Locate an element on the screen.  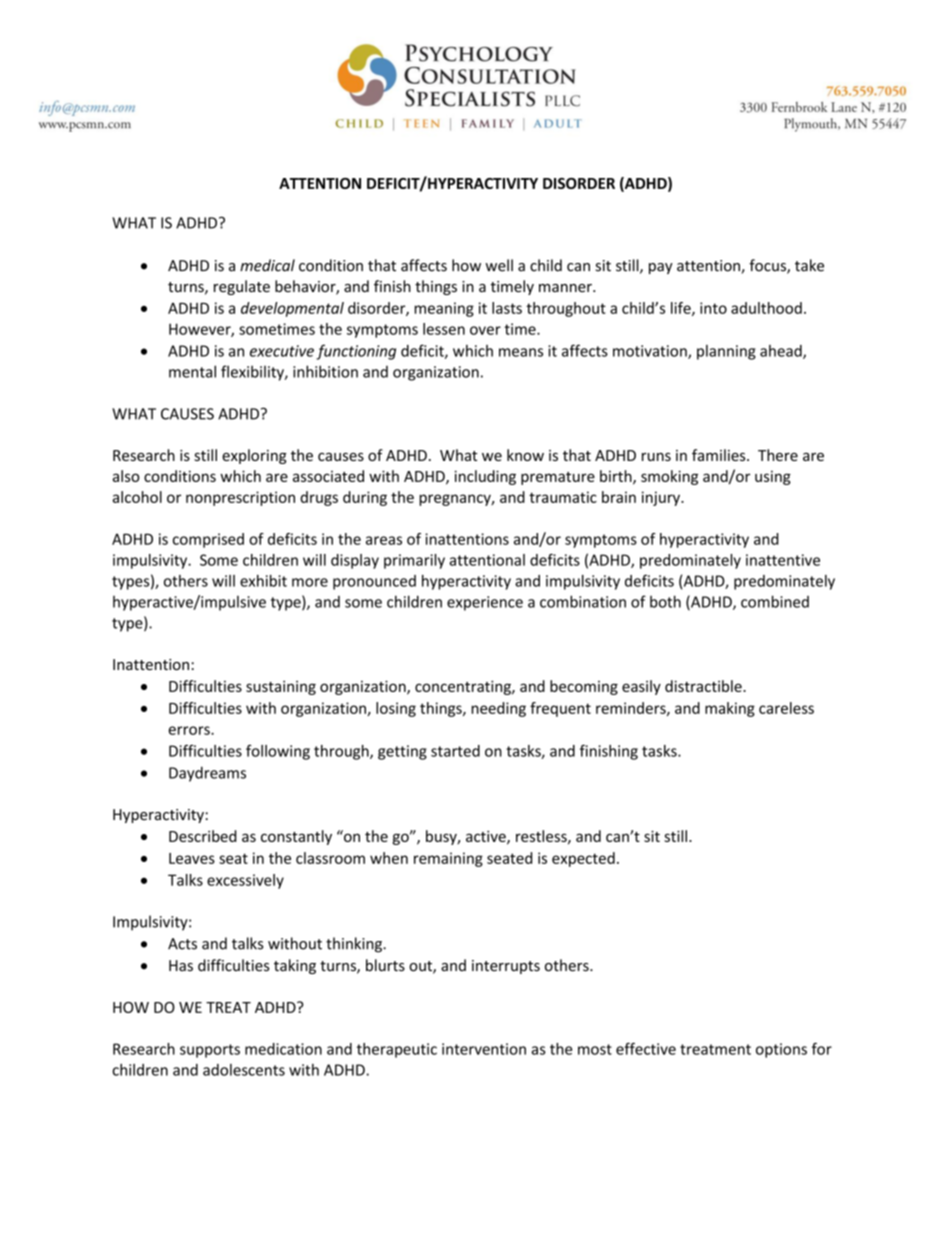
supports is located at coordinates (210, 1051).
